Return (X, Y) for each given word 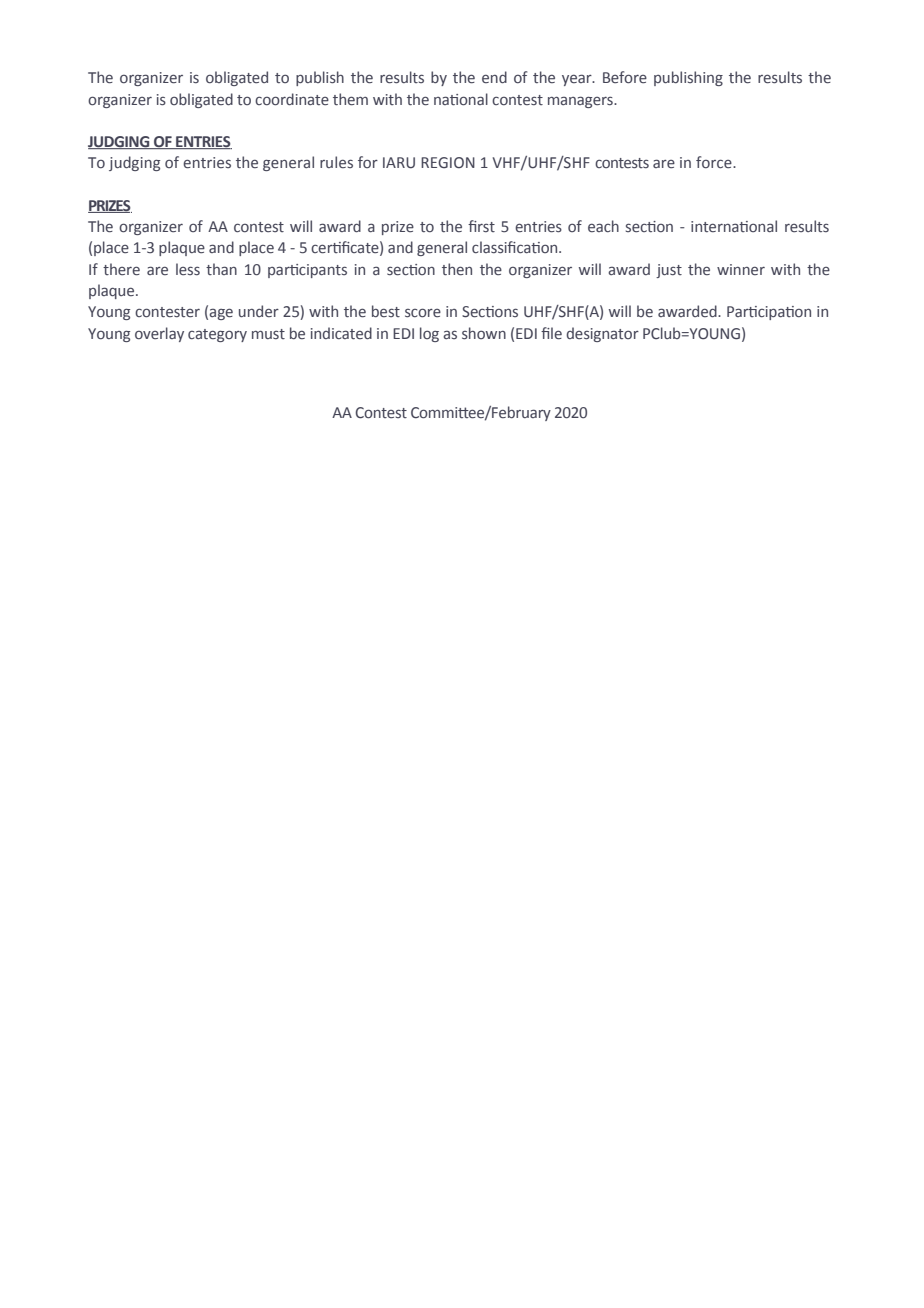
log (429, 334)
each (603, 226)
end (494, 77)
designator (602, 334)
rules (336, 162)
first (481, 226)
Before (625, 77)
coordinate (292, 99)
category (217, 335)
